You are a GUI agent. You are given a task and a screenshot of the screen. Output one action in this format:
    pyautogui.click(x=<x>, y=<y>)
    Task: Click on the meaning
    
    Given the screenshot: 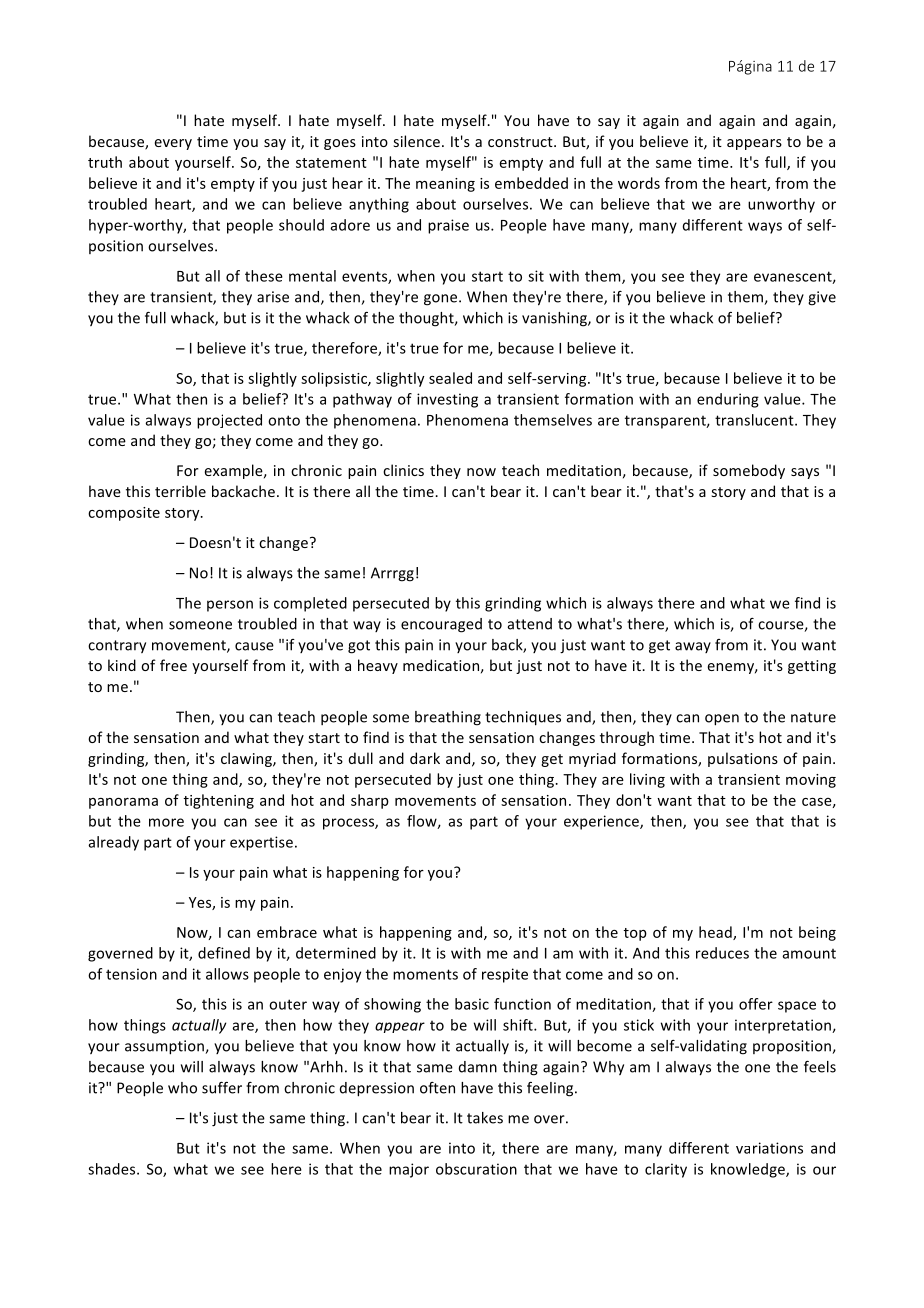 What is the action you would take?
    pyautogui.click(x=445, y=185)
